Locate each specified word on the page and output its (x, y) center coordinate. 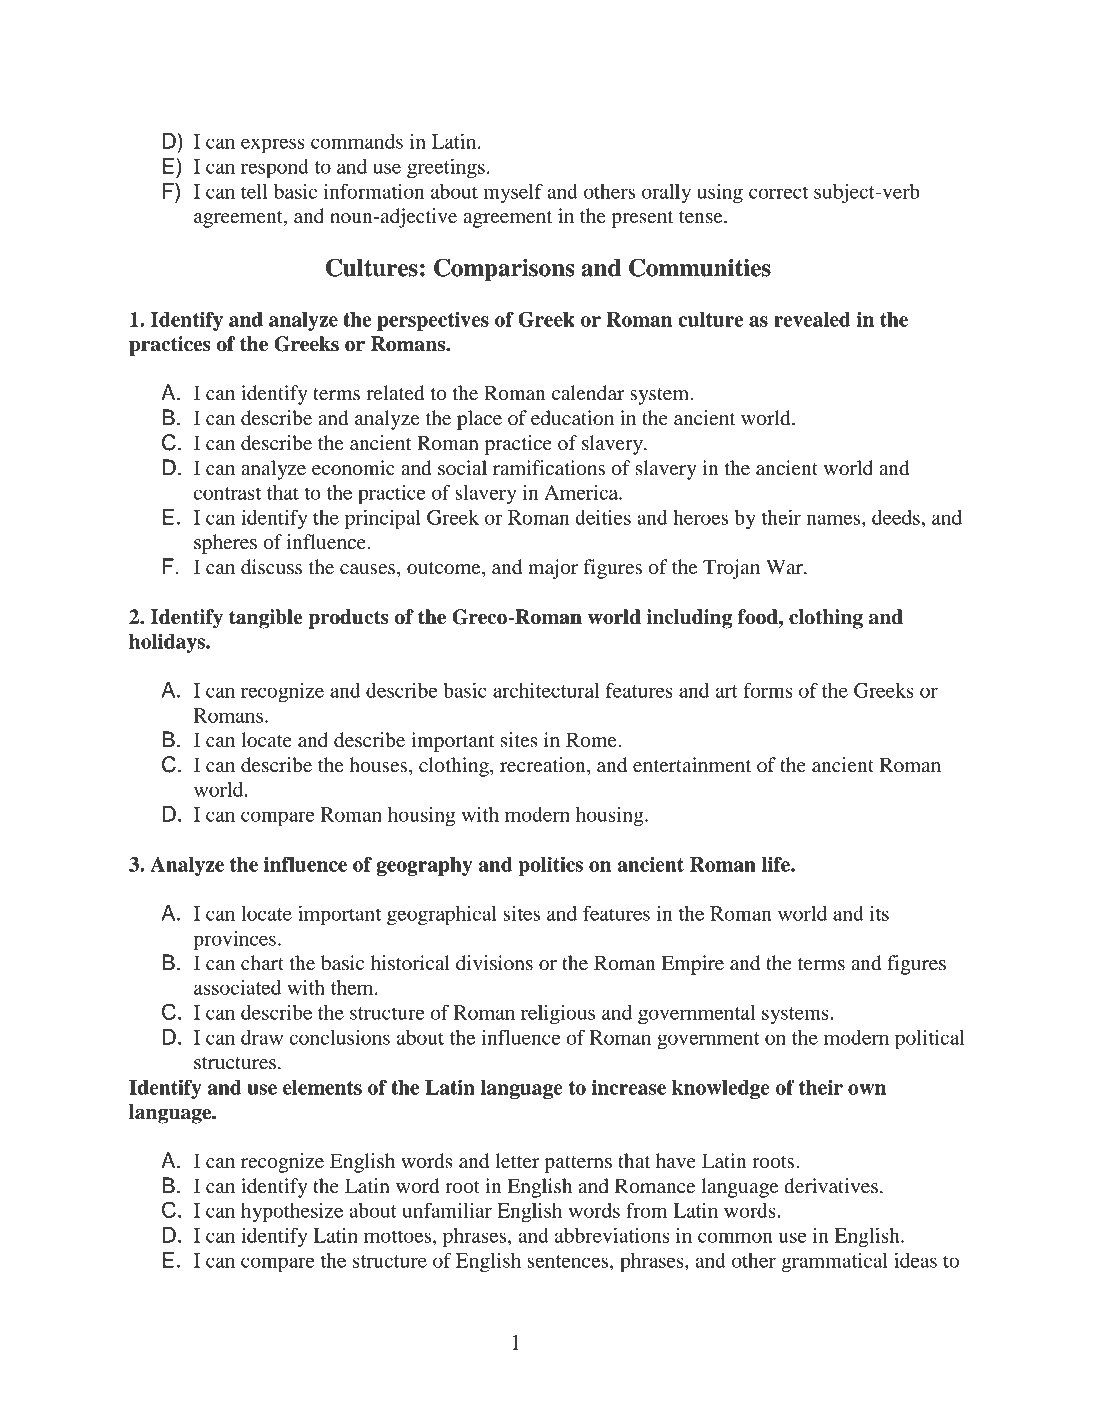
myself (513, 193)
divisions (494, 963)
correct (778, 192)
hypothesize (292, 1212)
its (879, 913)
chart (262, 963)
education (572, 418)
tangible (265, 619)
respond (275, 168)
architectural (546, 690)
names (834, 519)
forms (768, 690)
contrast (227, 493)
